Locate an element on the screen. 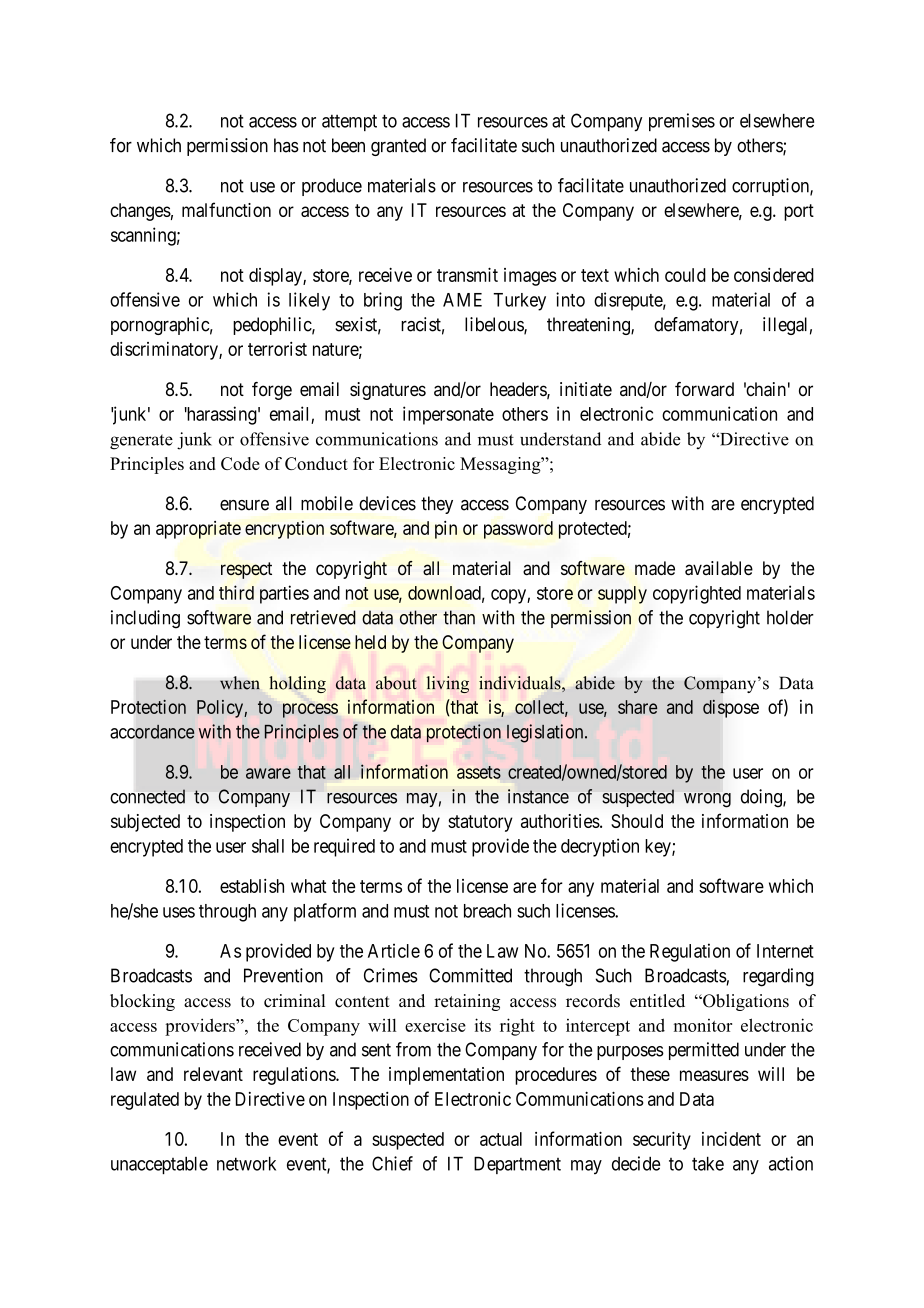 The height and width of the screenshot is (1308, 924). Code is located at coordinates (240, 463).
